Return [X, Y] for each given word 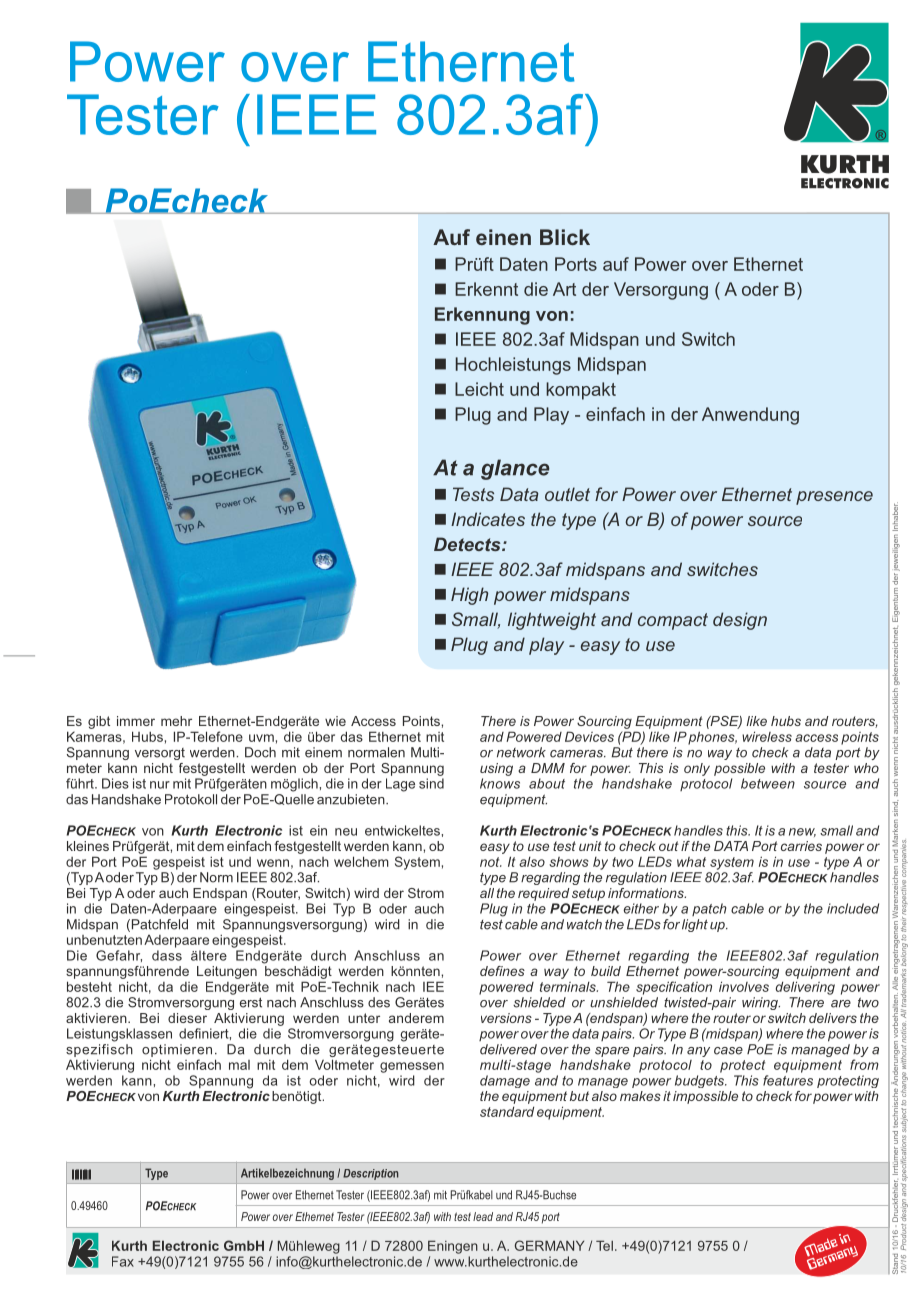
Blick [565, 237]
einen [503, 237]
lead [483, 1216]
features [788, 1080]
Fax [123, 1261]
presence [834, 498]
